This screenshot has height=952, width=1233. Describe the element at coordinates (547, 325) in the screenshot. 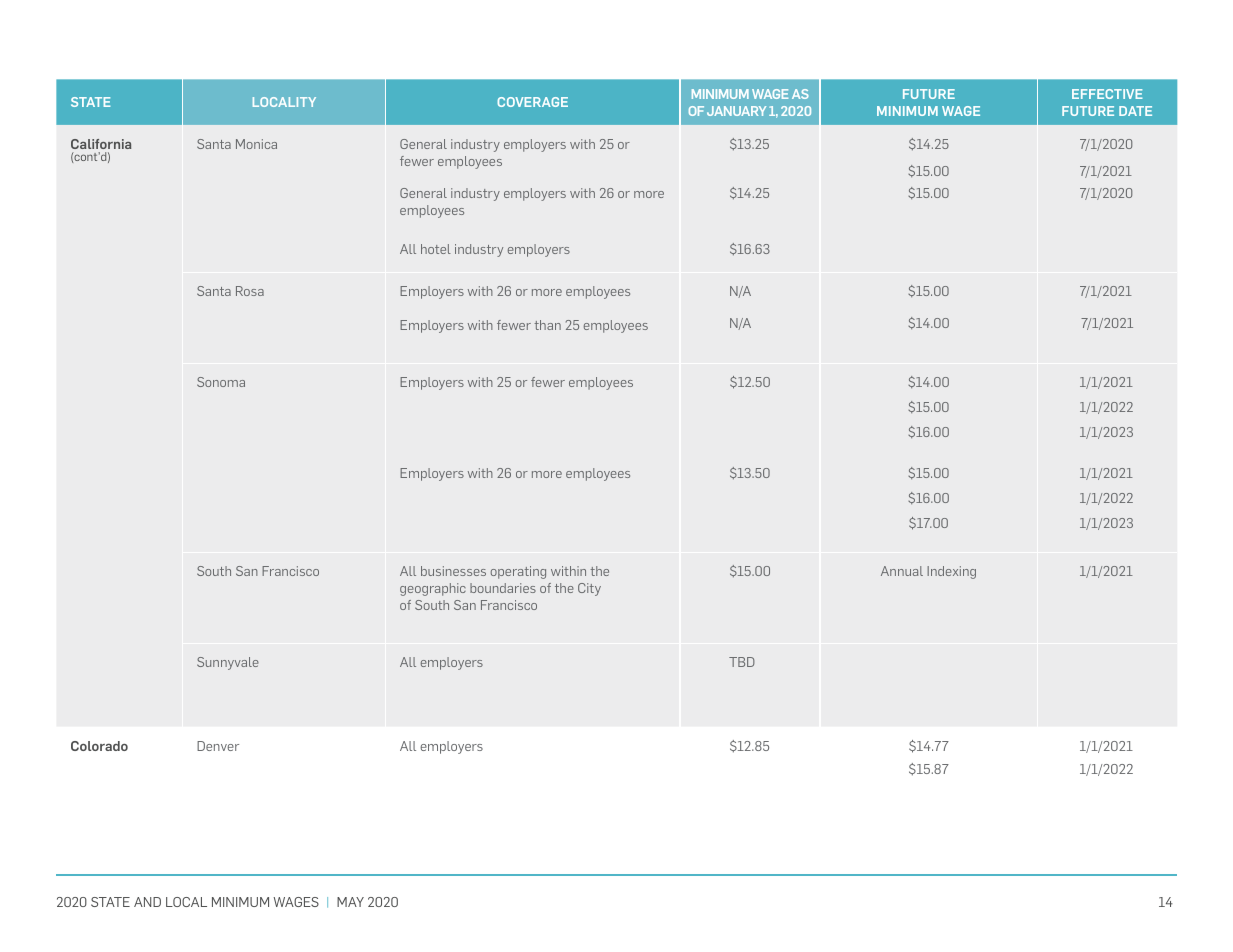

I see `than` at that location.
